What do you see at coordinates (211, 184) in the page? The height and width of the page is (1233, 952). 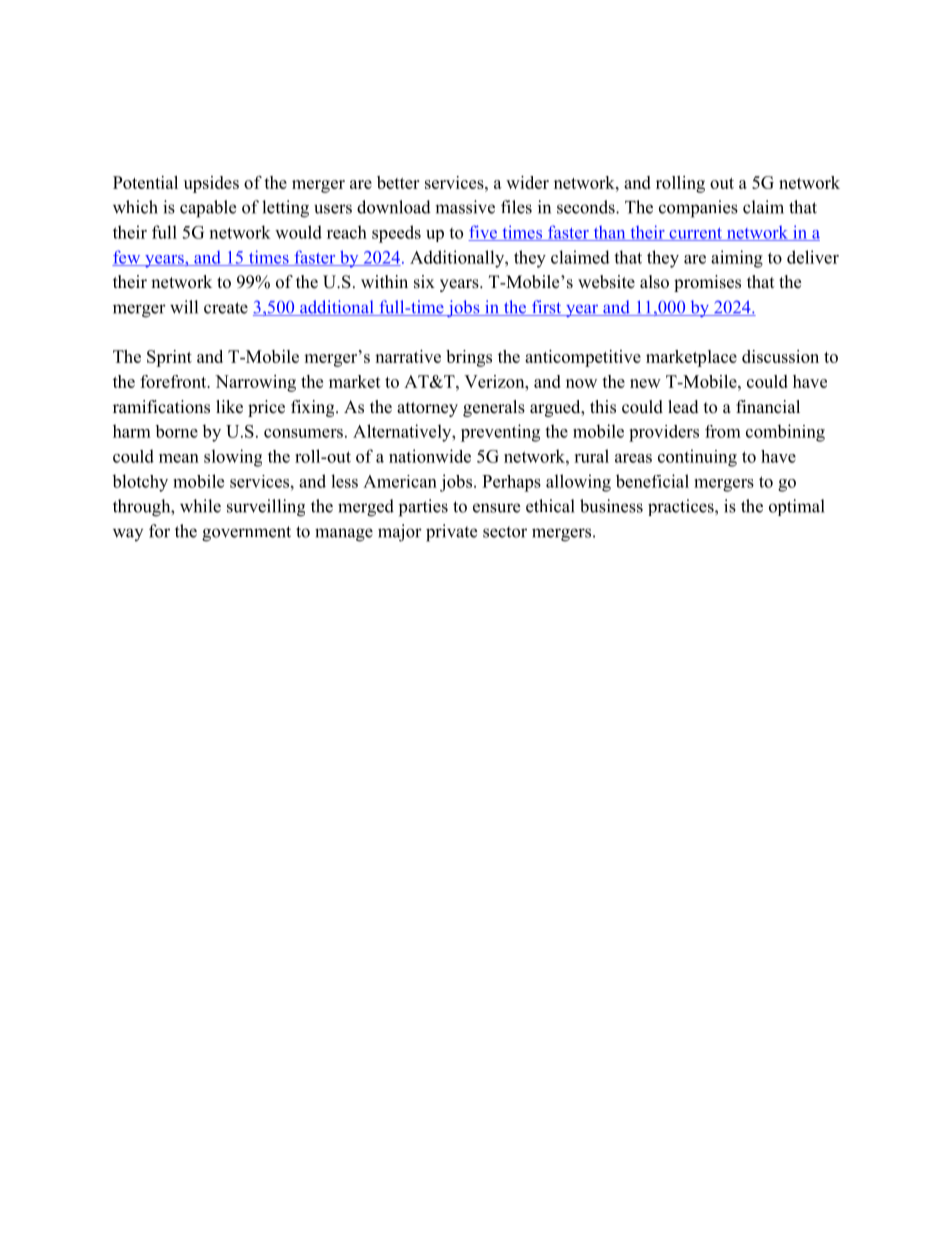 I see `upsides` at bounding box center [211, 184].
